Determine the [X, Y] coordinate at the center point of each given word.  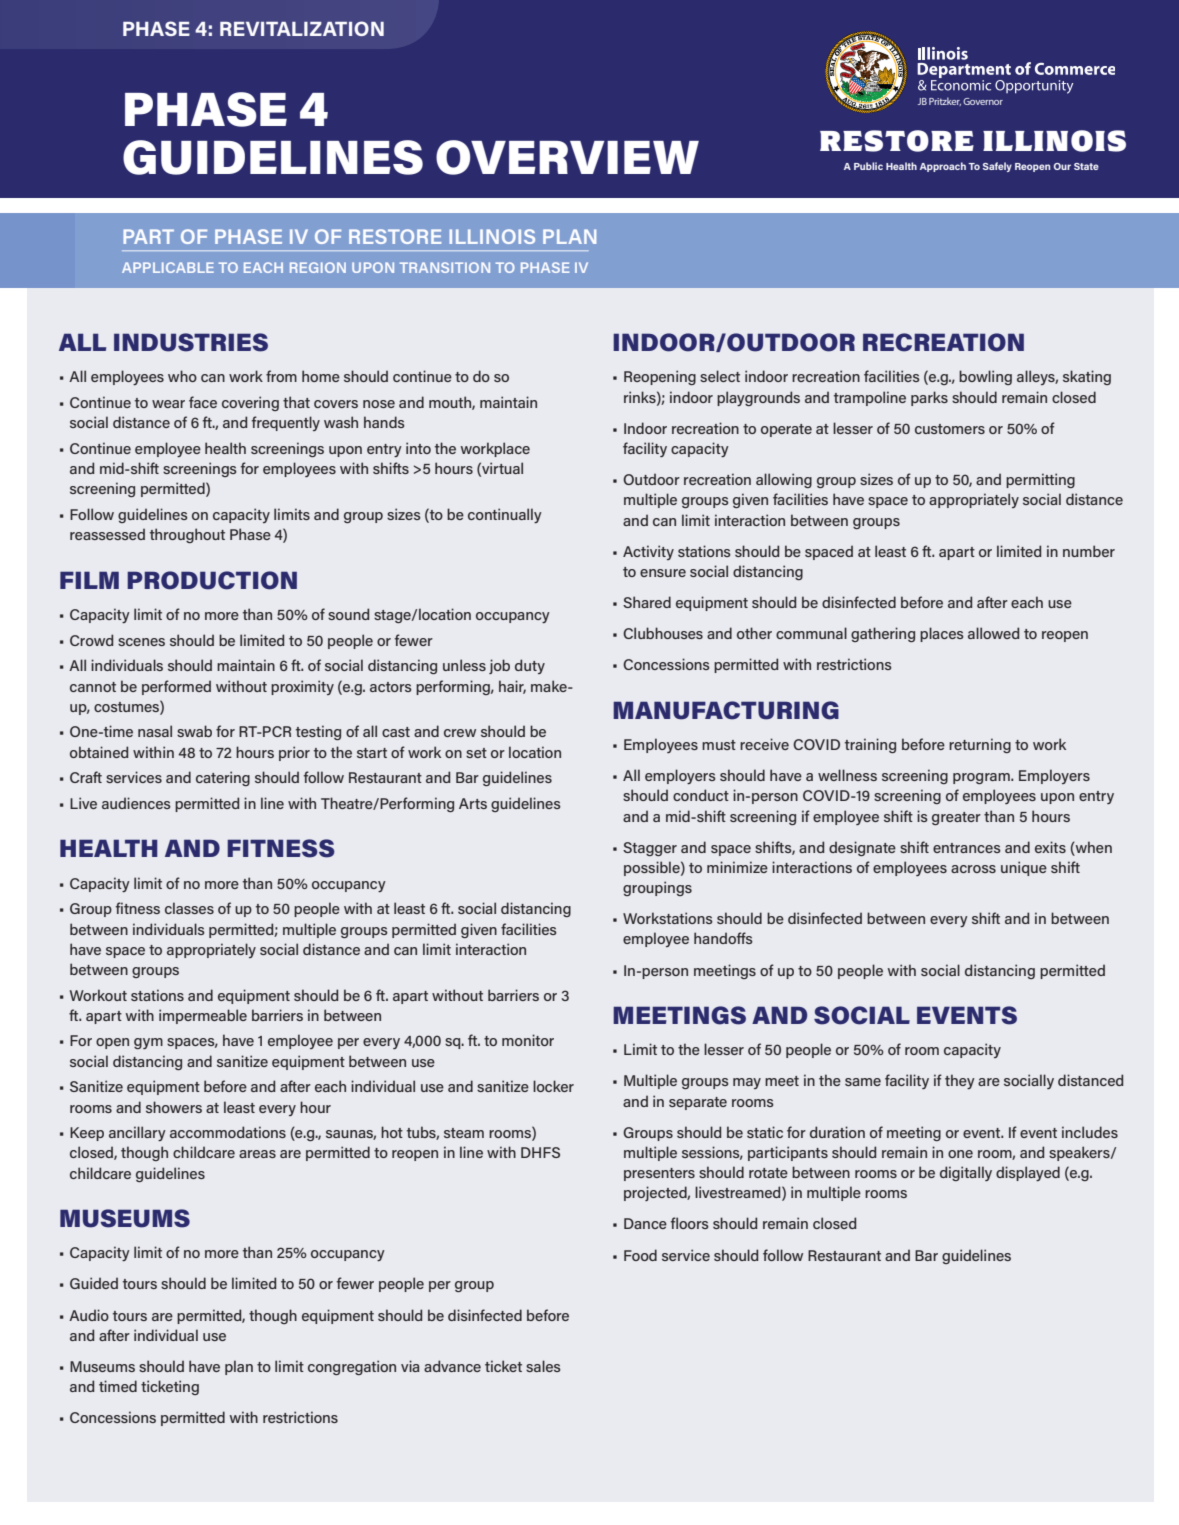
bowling [985, 377]
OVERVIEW [567, 157]
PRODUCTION [212, 580]
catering [223, 778]
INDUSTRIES [191, 342]
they [960, 1081]
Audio [89, 1315]
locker [553, 1086]
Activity [648, 552]
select [720, 376]
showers [174, 1107]
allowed [993, 633]
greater [956, 818]
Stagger [650, 849]
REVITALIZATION [302, 28]
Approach [943, 167]
